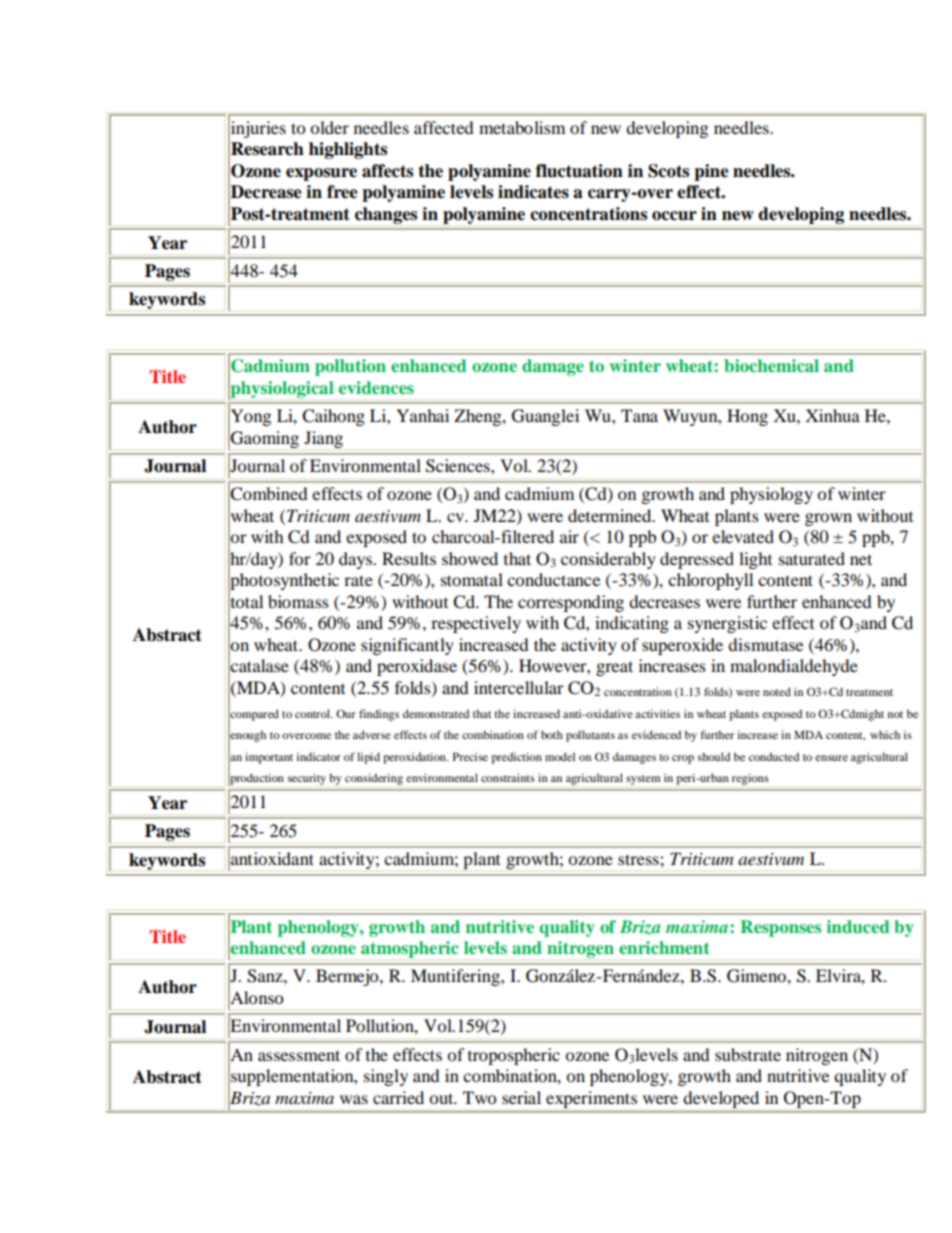 The width and height of the screenshot is (952, 1233). Describe the element at coordinates (354, 1099) in the screenshot. I see `was` at that location.
